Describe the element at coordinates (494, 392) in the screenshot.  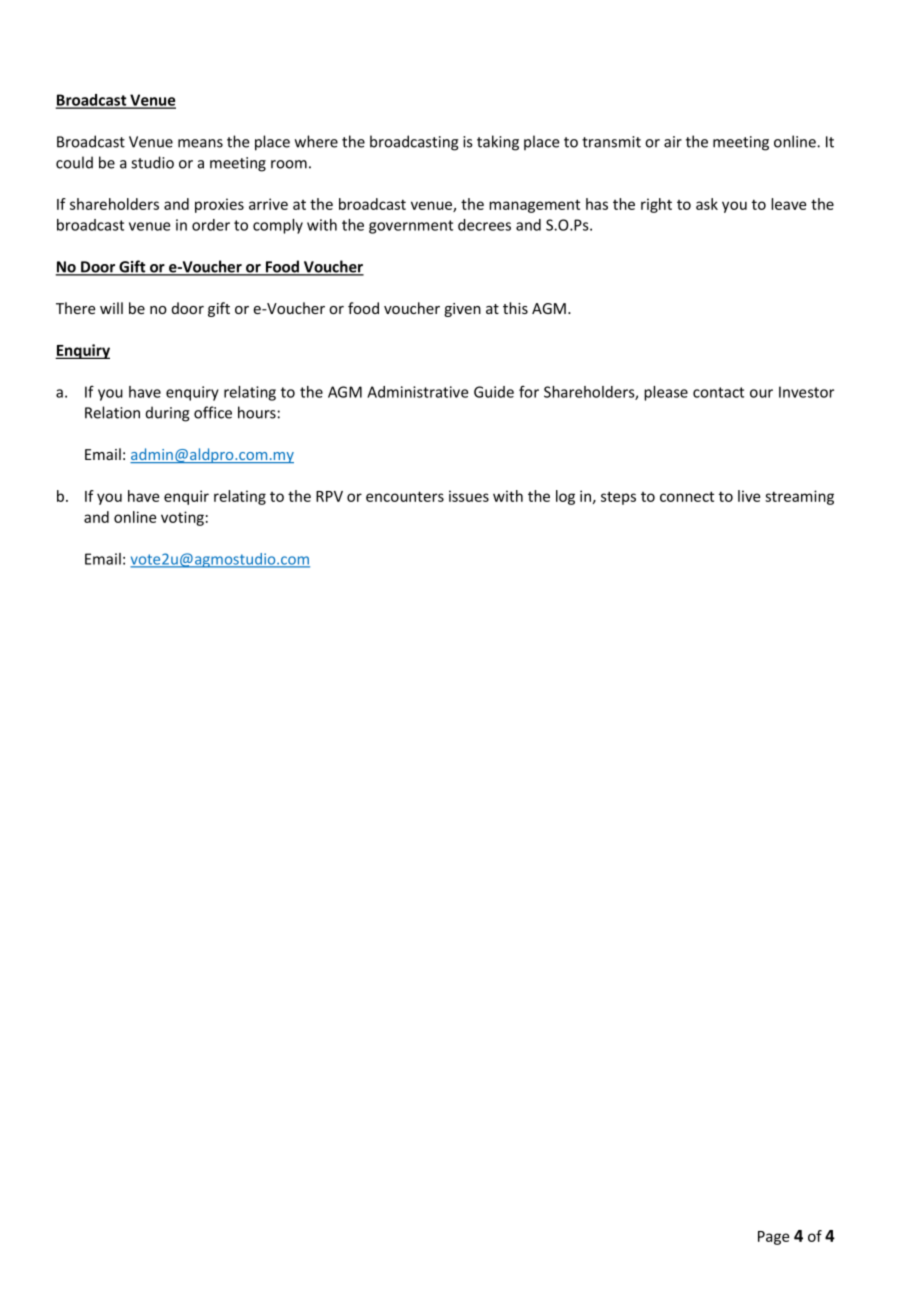
I see `Guide` at that location.
